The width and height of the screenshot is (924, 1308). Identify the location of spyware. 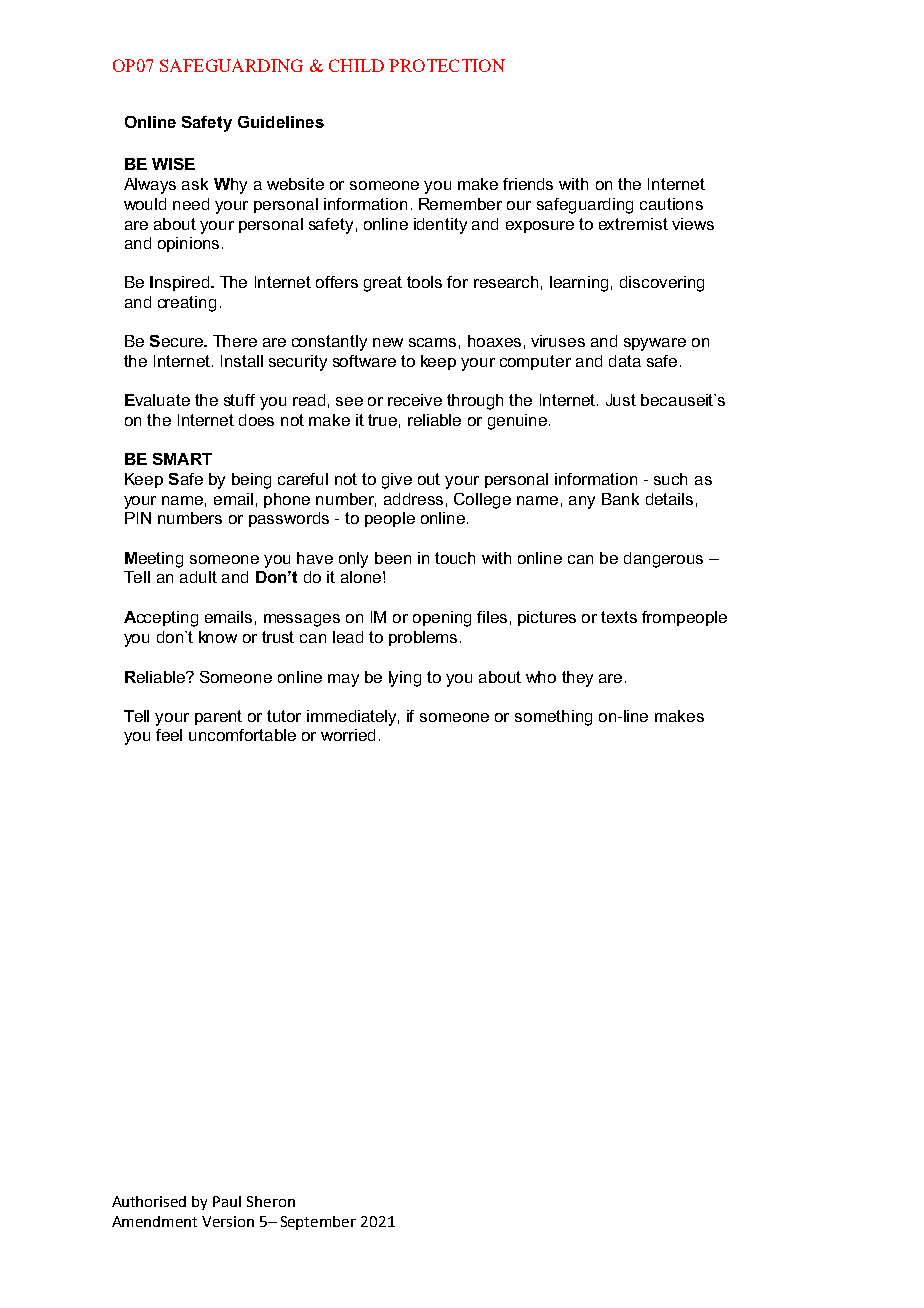
(655, 344).
